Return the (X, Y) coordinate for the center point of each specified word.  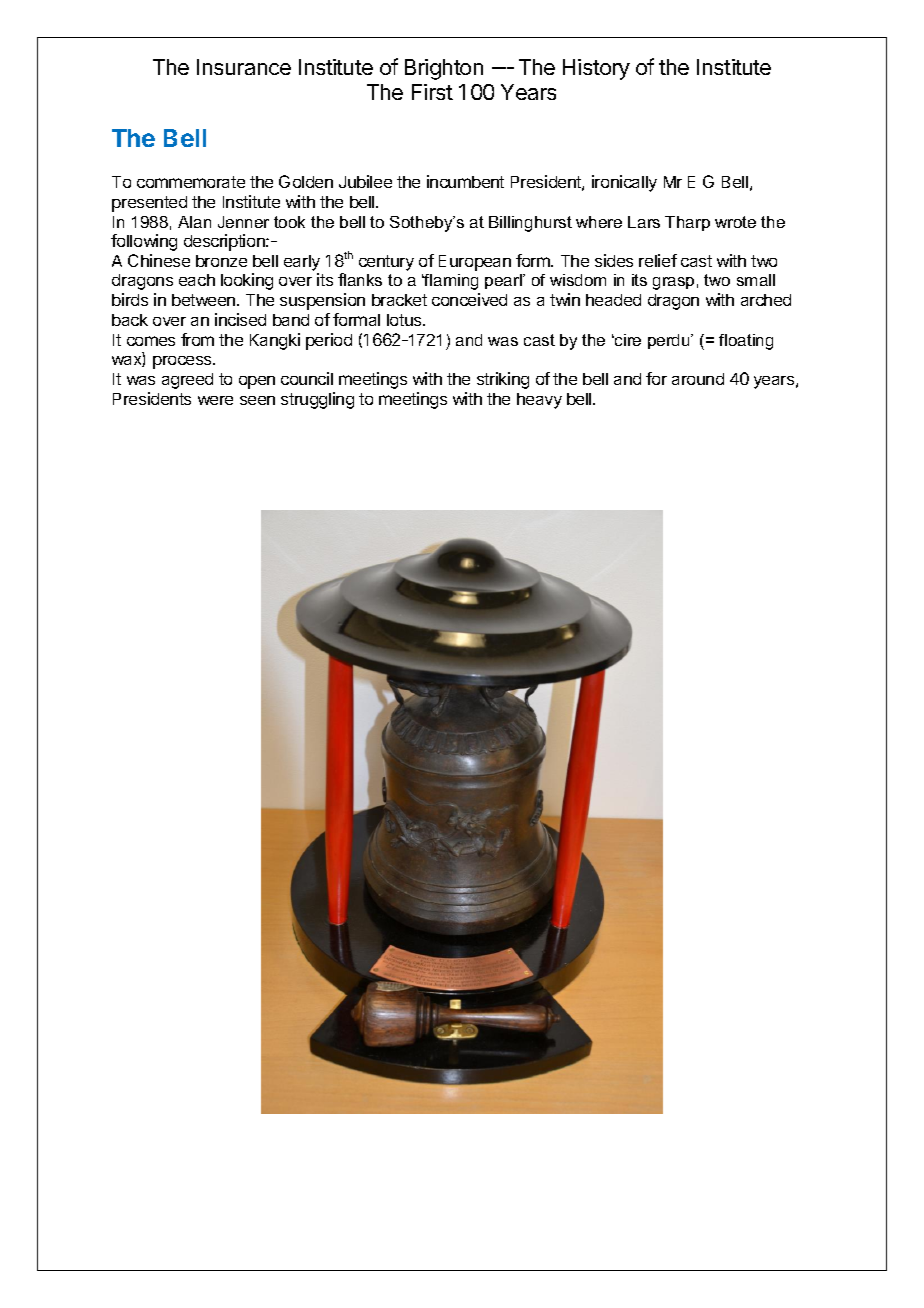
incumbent (465, 181)
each (197, 280)
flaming (450, 282)
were (215, 400)
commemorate (191, 182)
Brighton (444, 69)
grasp (673, 283)
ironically (624, 183)
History (596, 69)
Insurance (244, 67)
